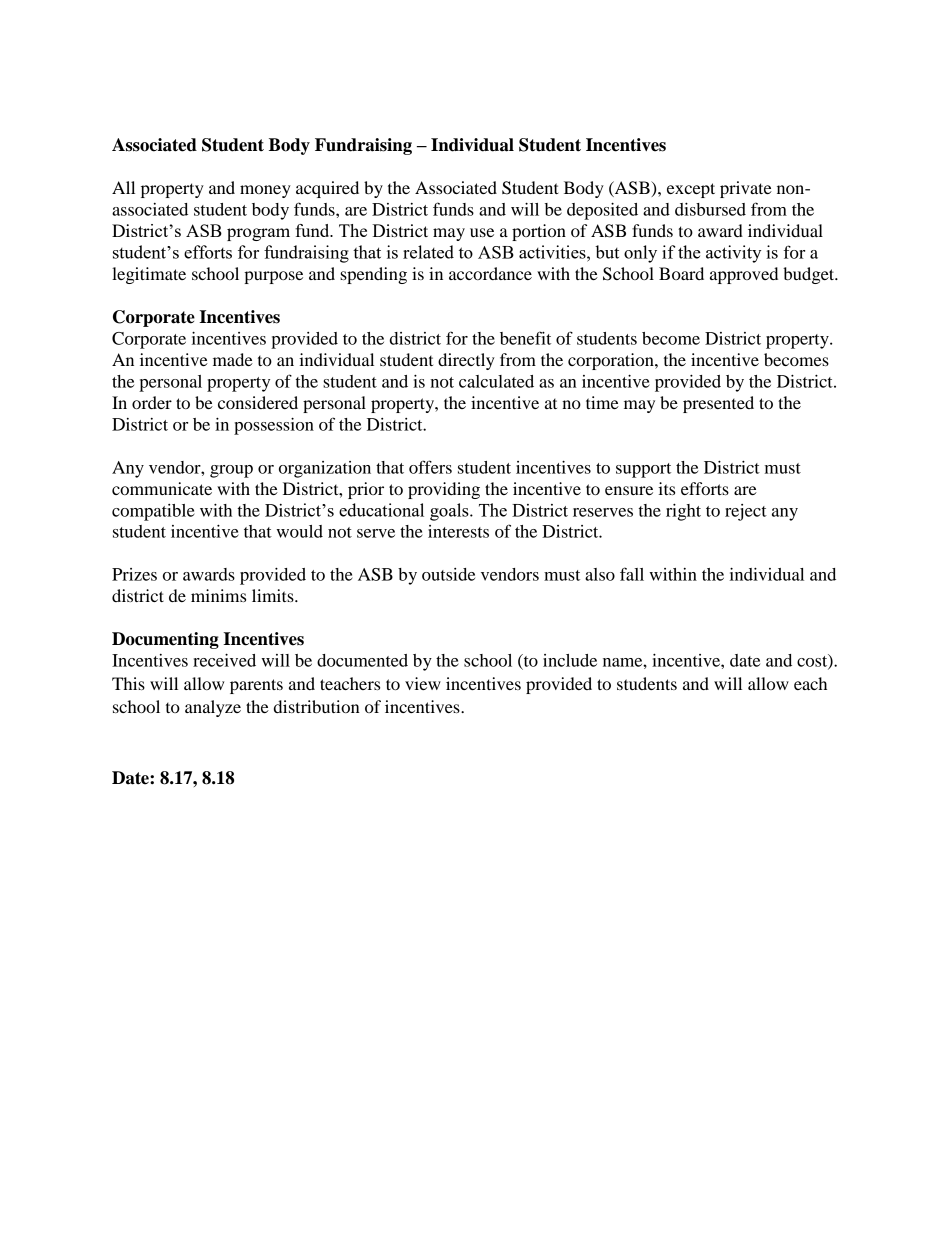  Describe the element at coordinates (525, 338) in the screenshot. I see `benefit` at that location.
